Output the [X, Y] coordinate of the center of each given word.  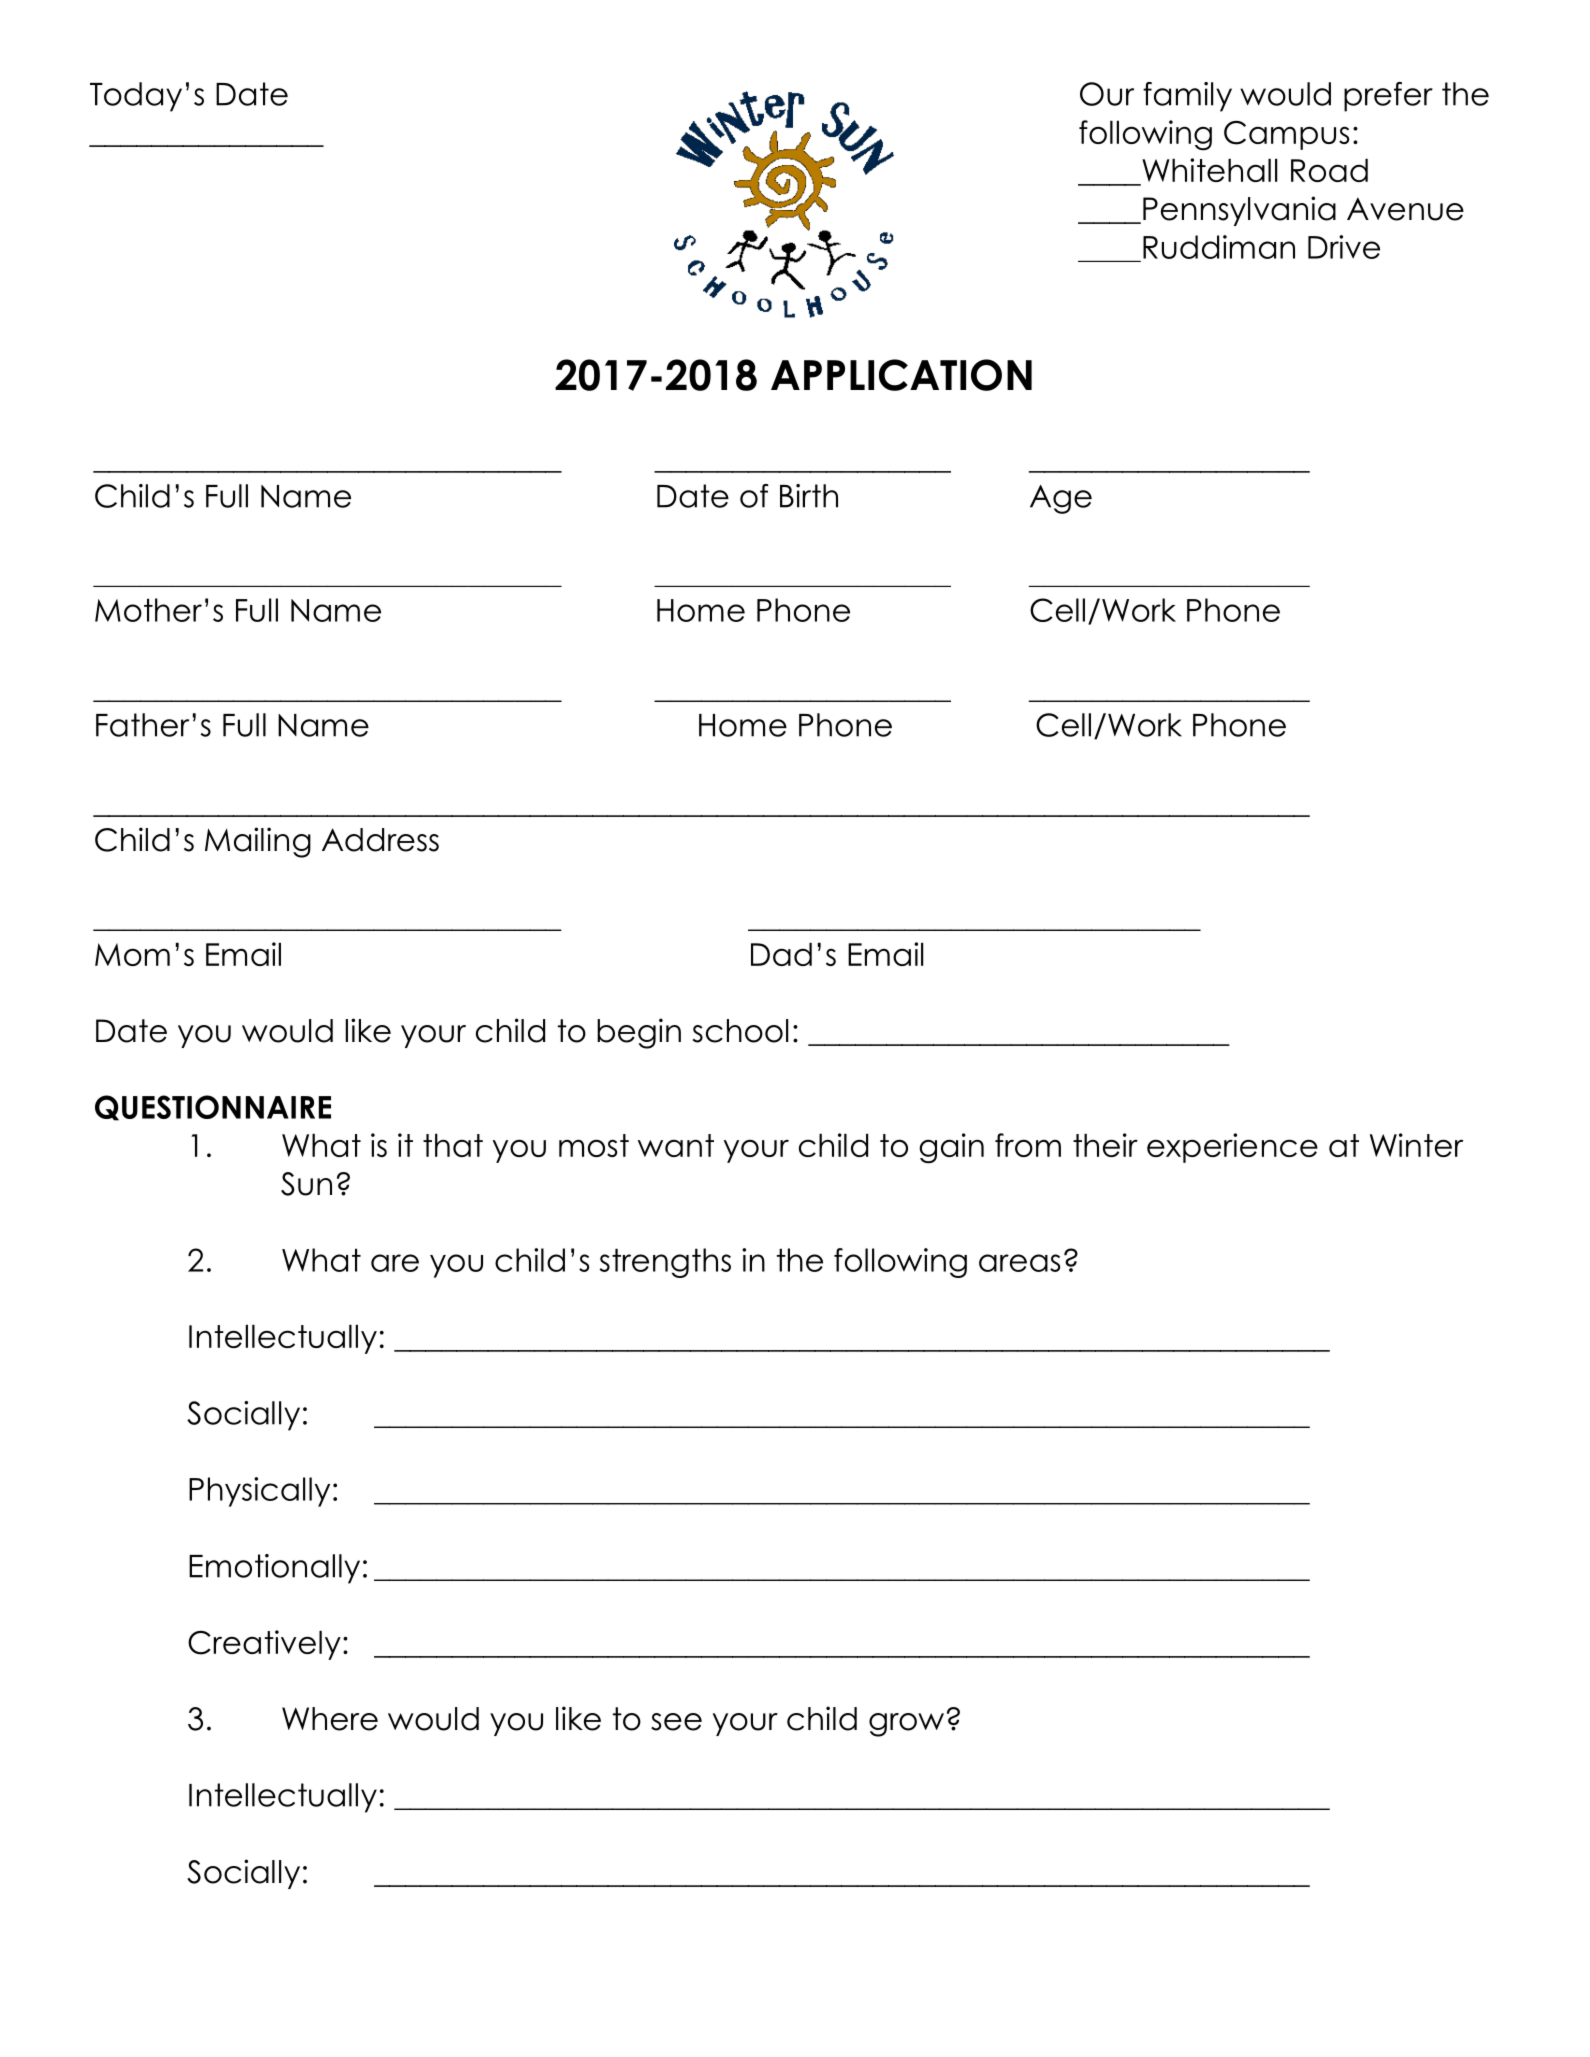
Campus [1286, 135]
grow [906, 1725]
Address [380, 840]
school [740, 1031]
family [1187, 97]
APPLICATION [901, 375]
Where [330, 1719]
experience [1232, 1148]
